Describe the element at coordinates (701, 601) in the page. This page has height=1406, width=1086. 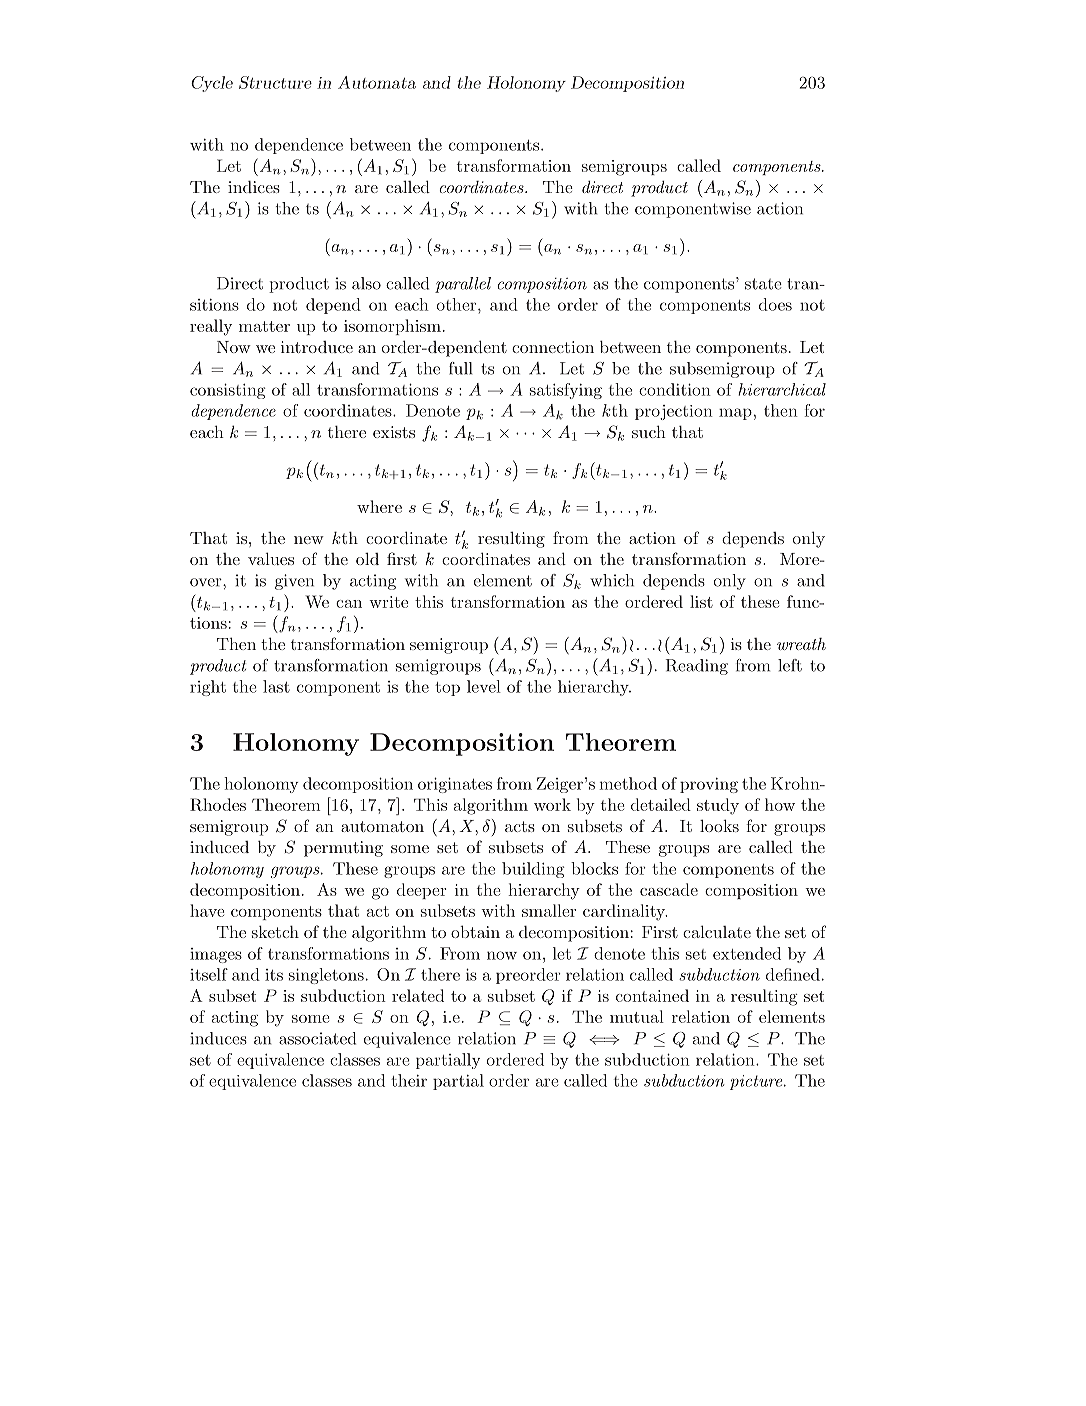
I see `list` at that location.
